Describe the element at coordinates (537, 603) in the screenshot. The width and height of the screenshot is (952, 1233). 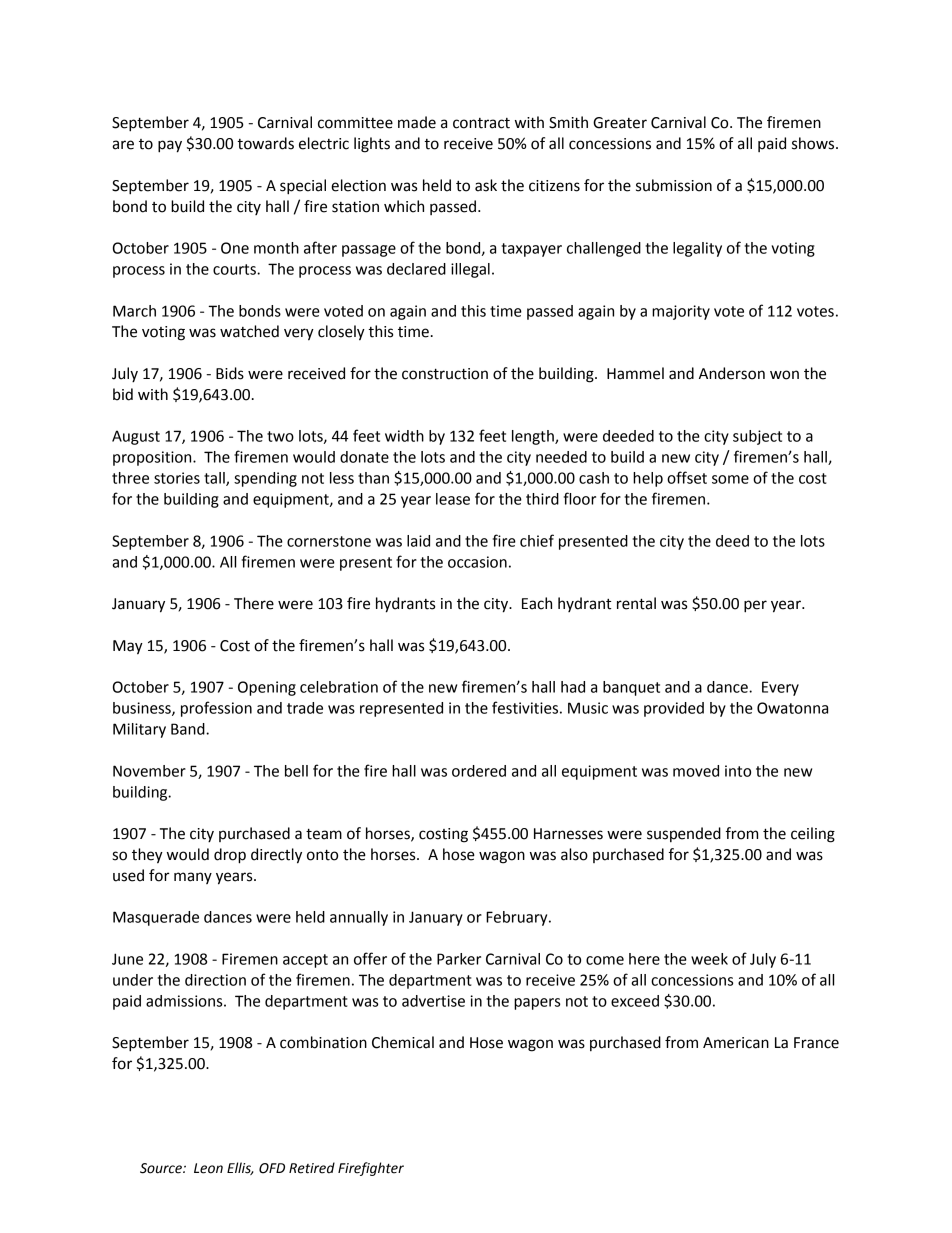
I see `Each` at that location.
